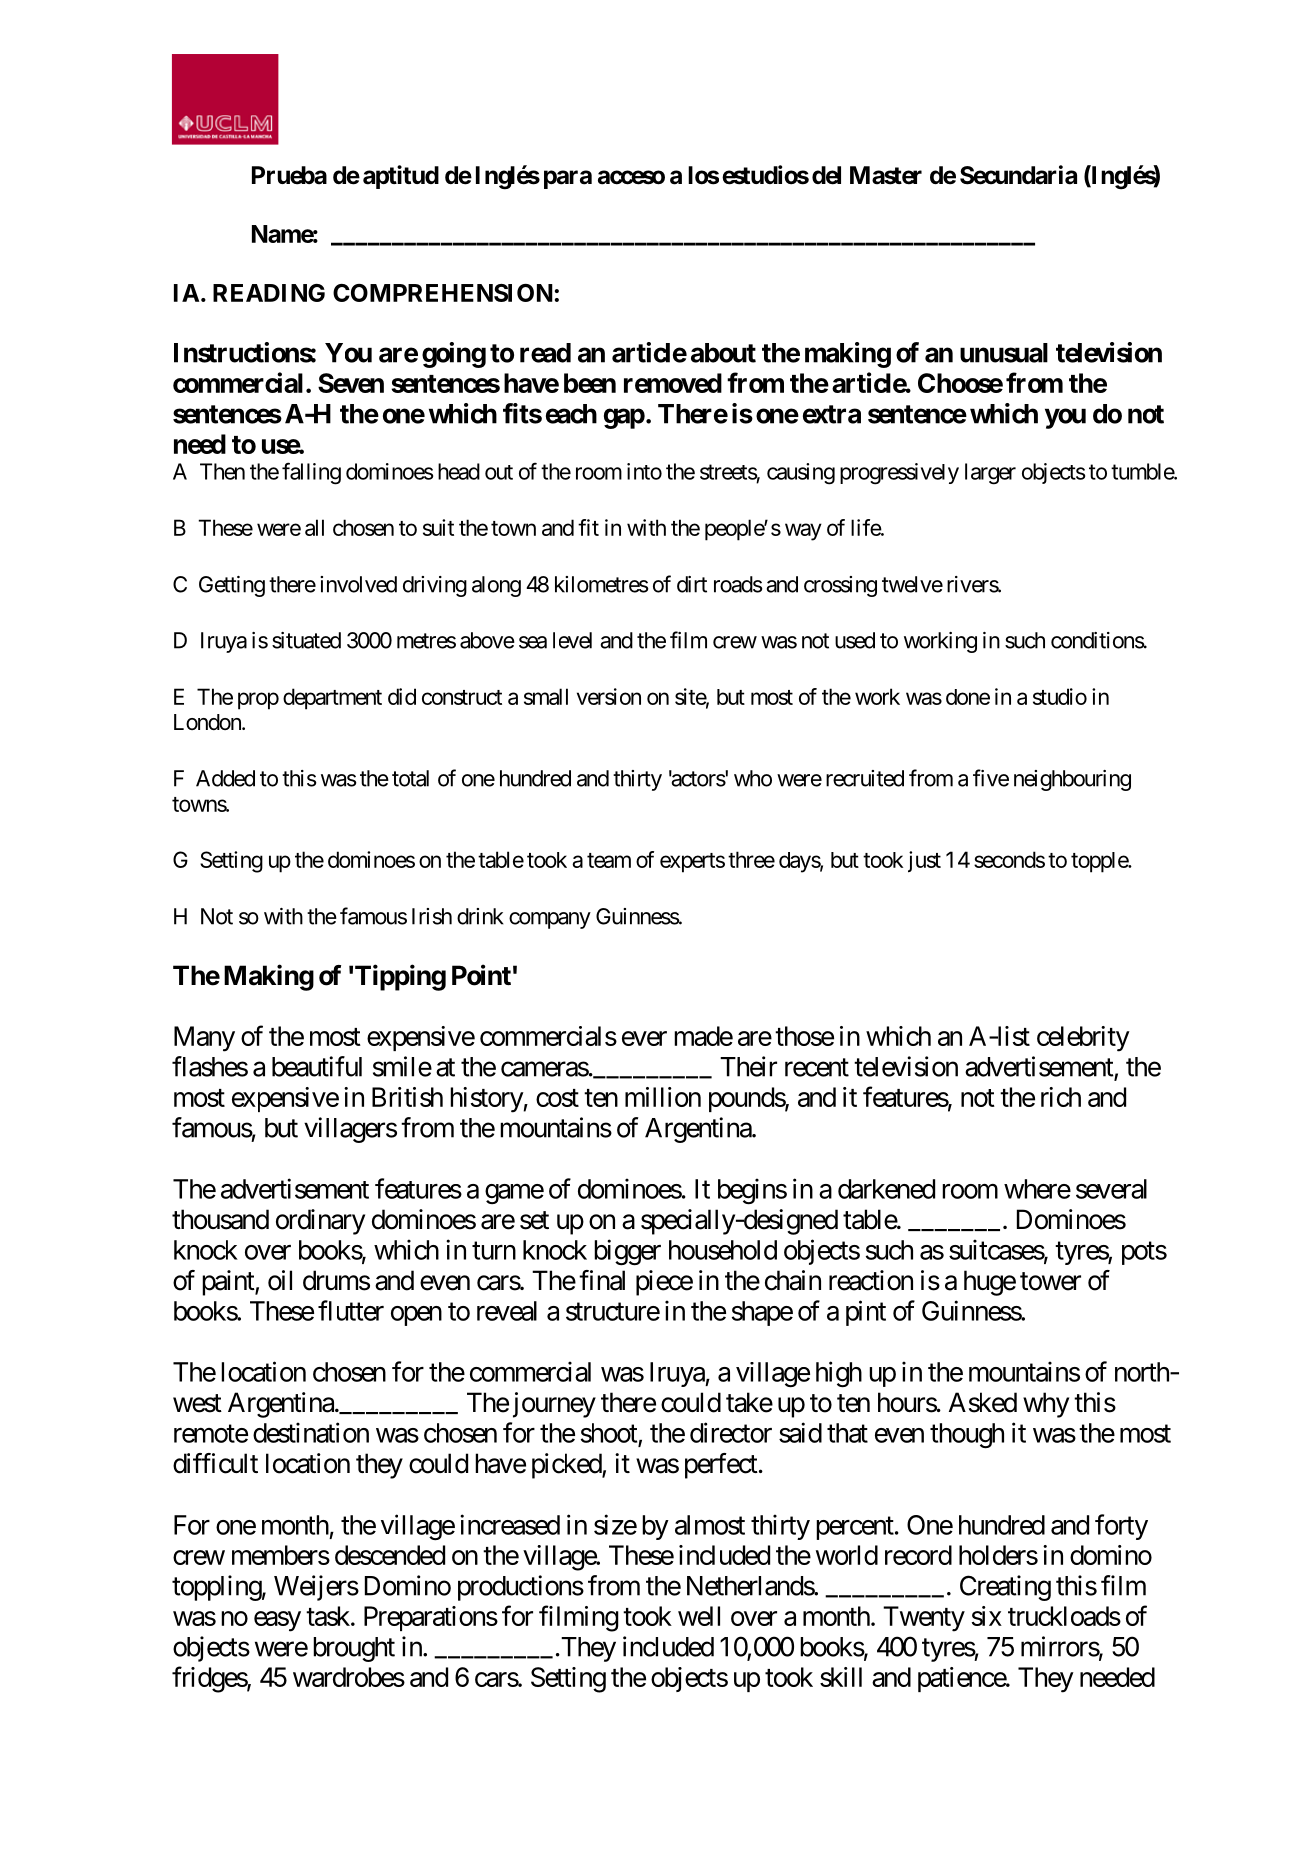  I want to click on task, so click(329, 1616).
